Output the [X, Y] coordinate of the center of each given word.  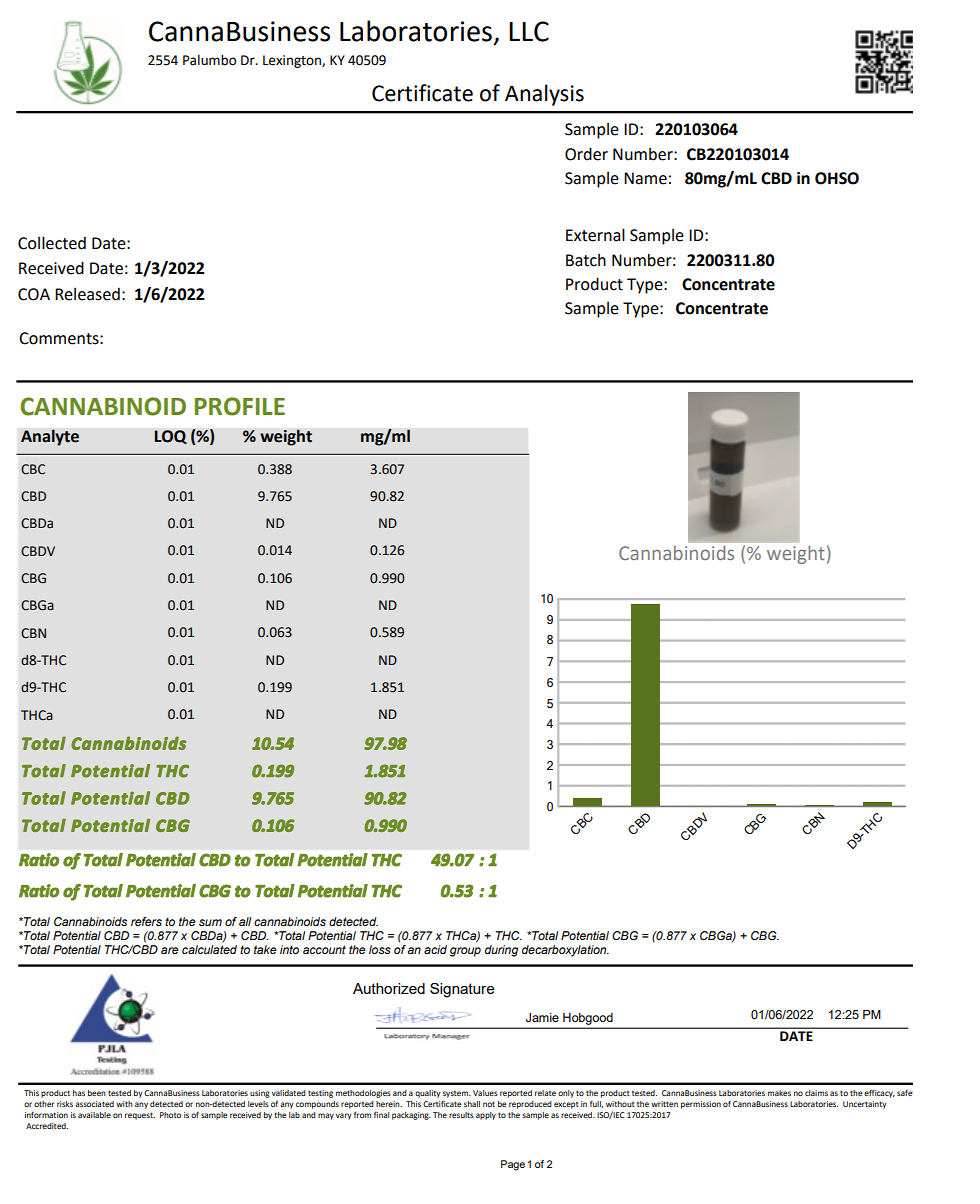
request [140, 1116]
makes [779, 1093]
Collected [52, 243]
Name [645, 178]
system [457, 1094]
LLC [529, 31]
